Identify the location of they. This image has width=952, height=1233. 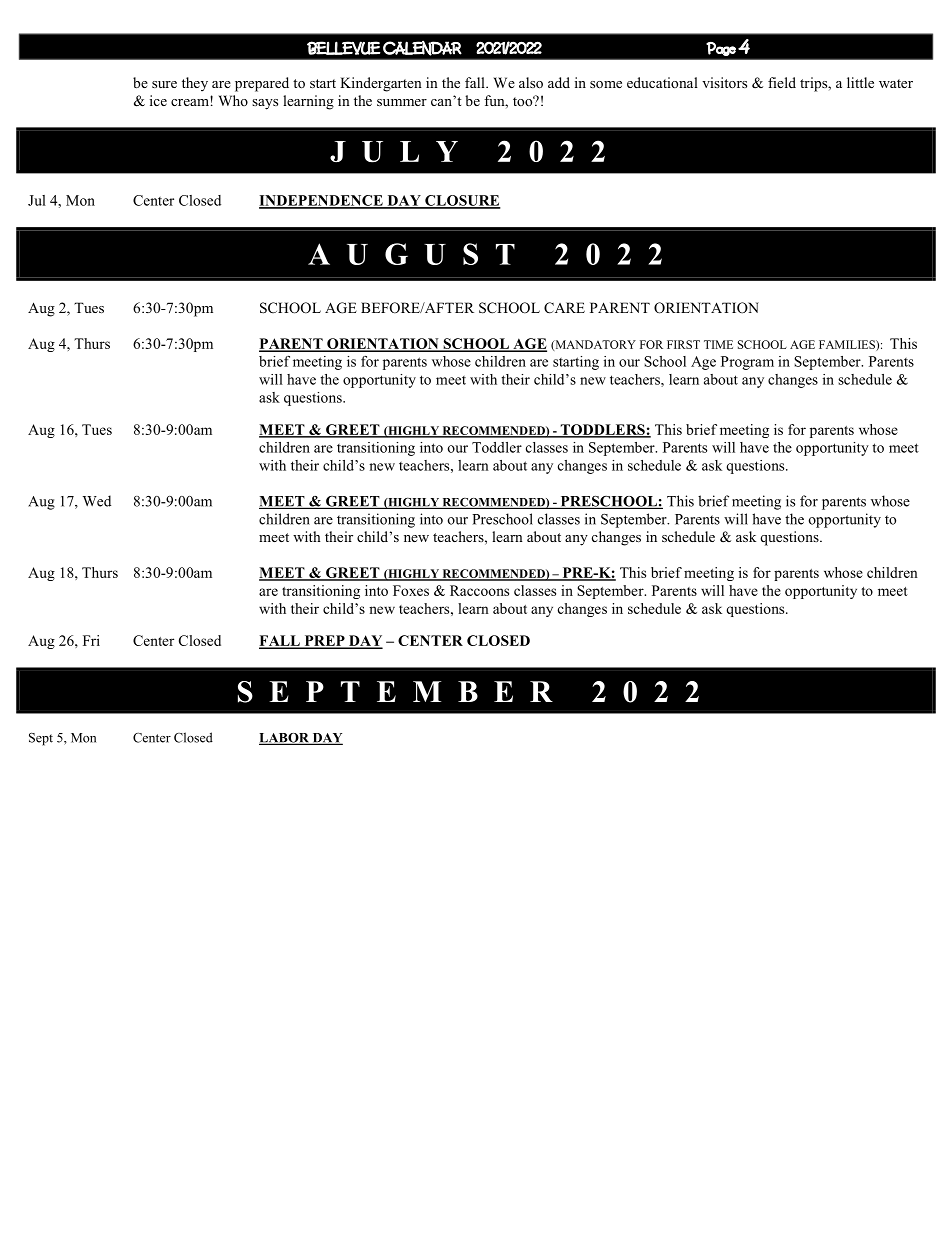
(195, 84).
